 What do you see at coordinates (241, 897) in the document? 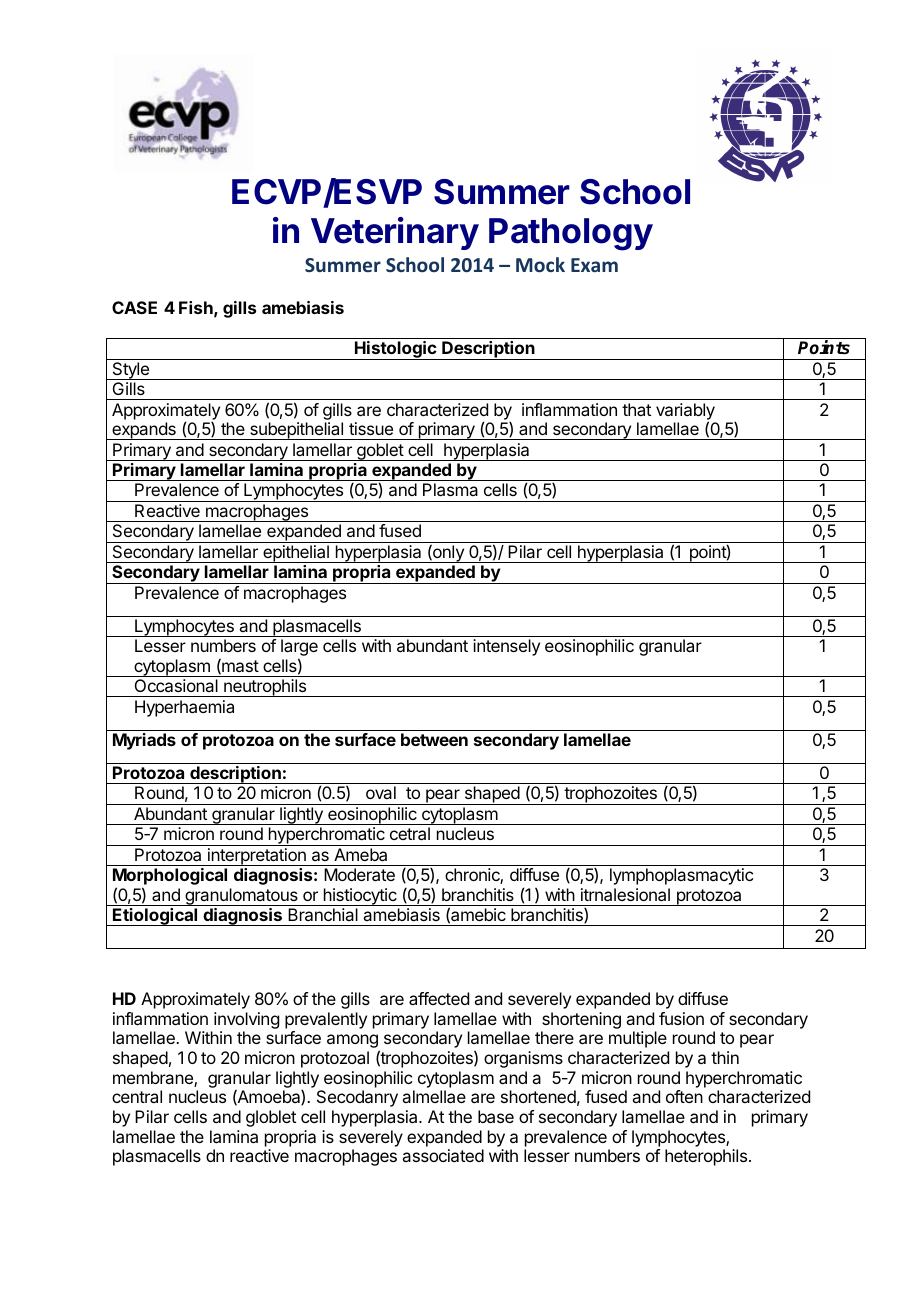
I see `granulomatous` at bounding box center [241, 897].
